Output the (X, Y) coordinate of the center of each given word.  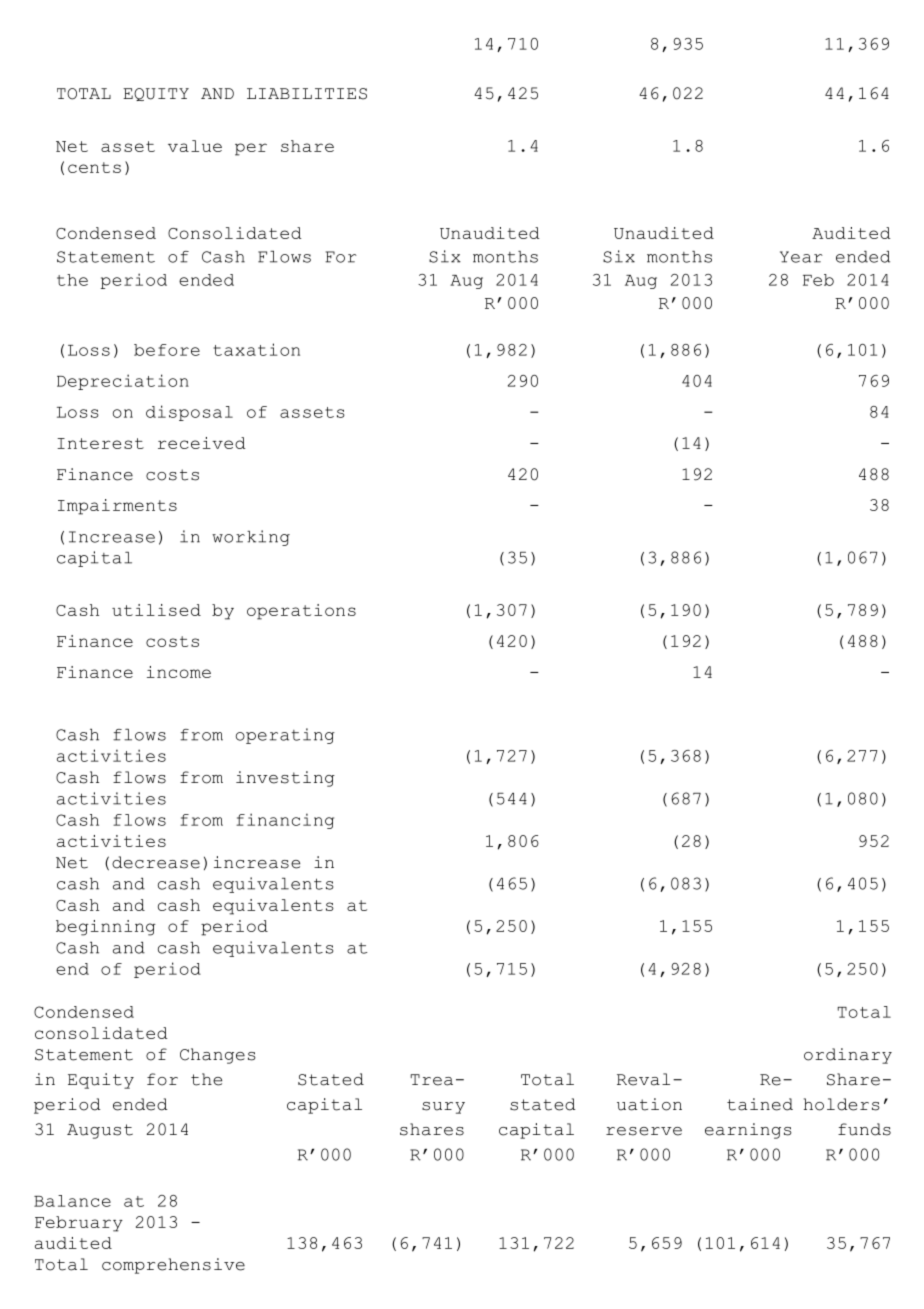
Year (801, 257)
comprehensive (173, 1266)
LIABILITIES (307, 94)
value (195, 146)
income (179, 672)
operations (301, 612)
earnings (748, 1131)
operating (285, 736)
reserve (644, 1131)
